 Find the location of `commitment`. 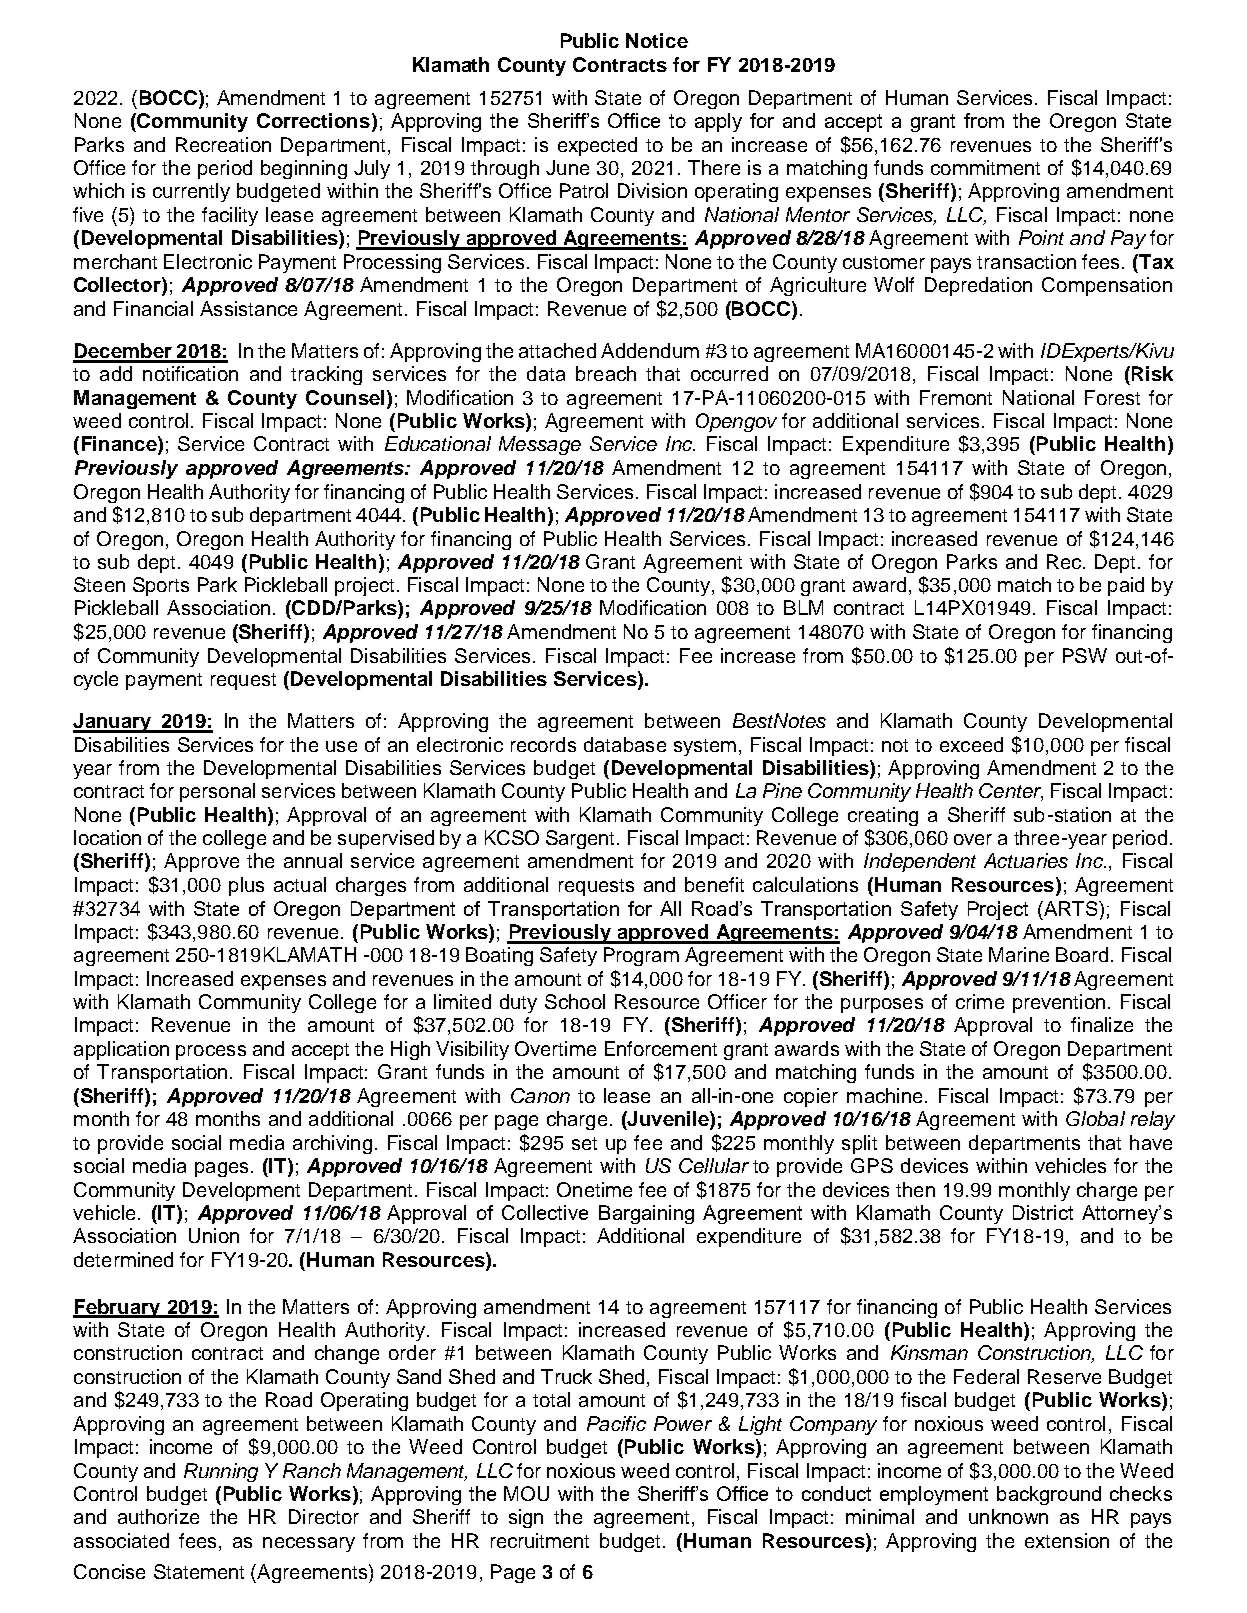

commitment is located at coordinates (985, 167).
